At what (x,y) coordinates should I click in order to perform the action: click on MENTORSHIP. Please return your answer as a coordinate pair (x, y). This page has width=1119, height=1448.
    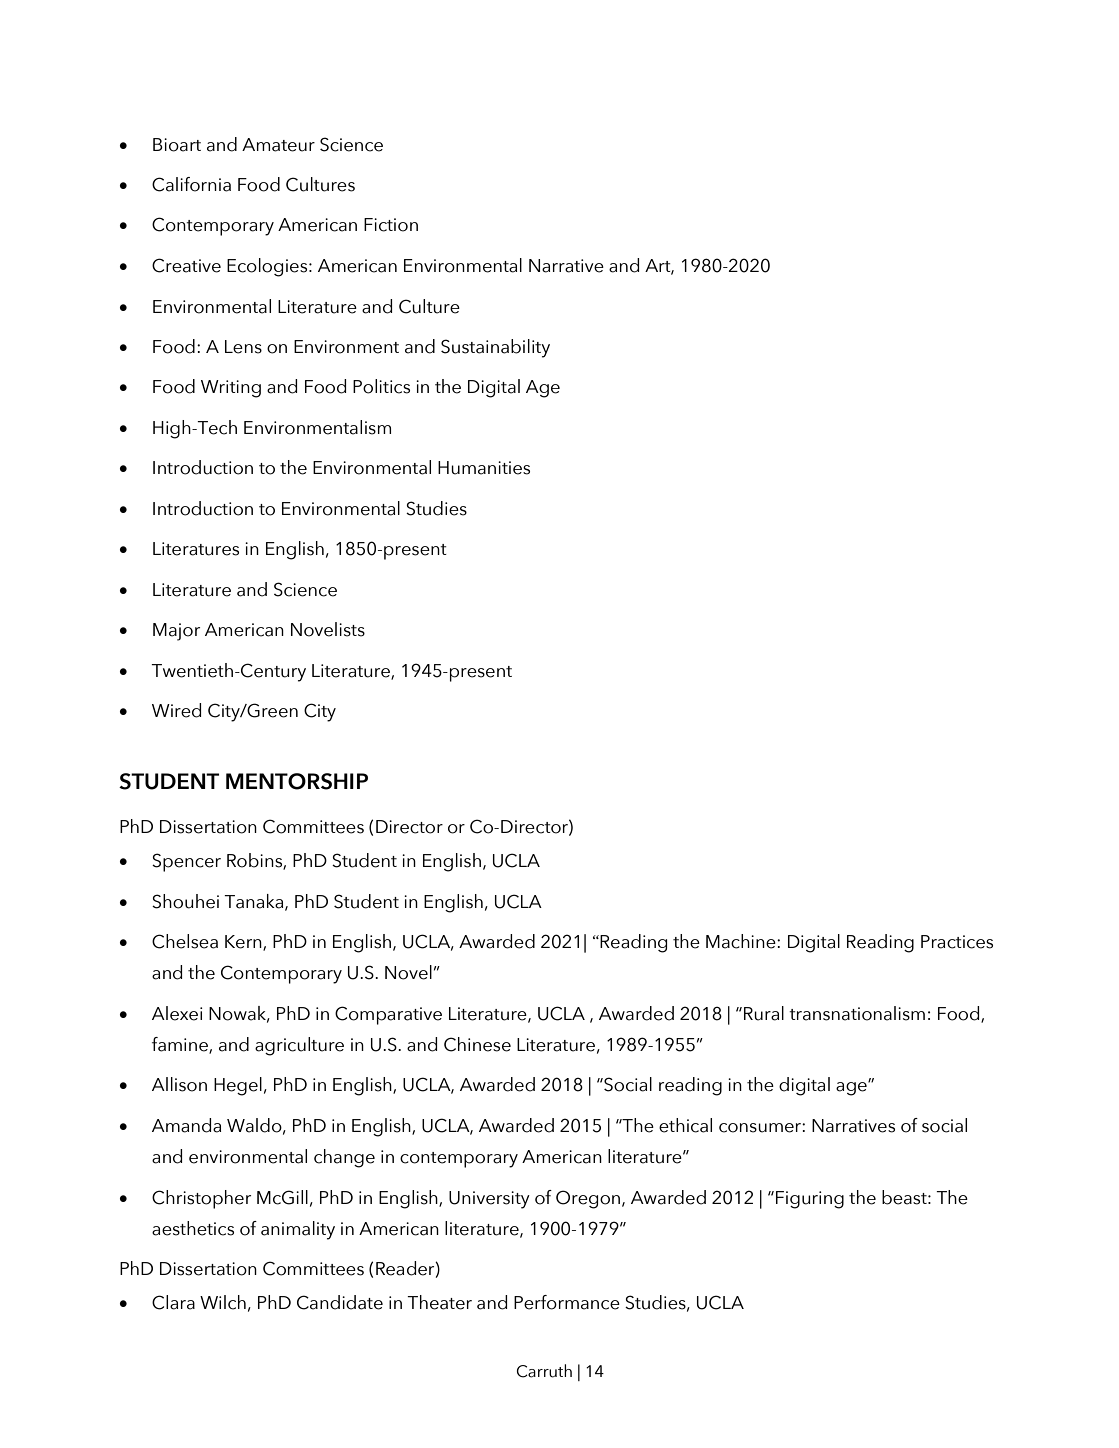
    Looking at the image, I should click on (297, 781).
